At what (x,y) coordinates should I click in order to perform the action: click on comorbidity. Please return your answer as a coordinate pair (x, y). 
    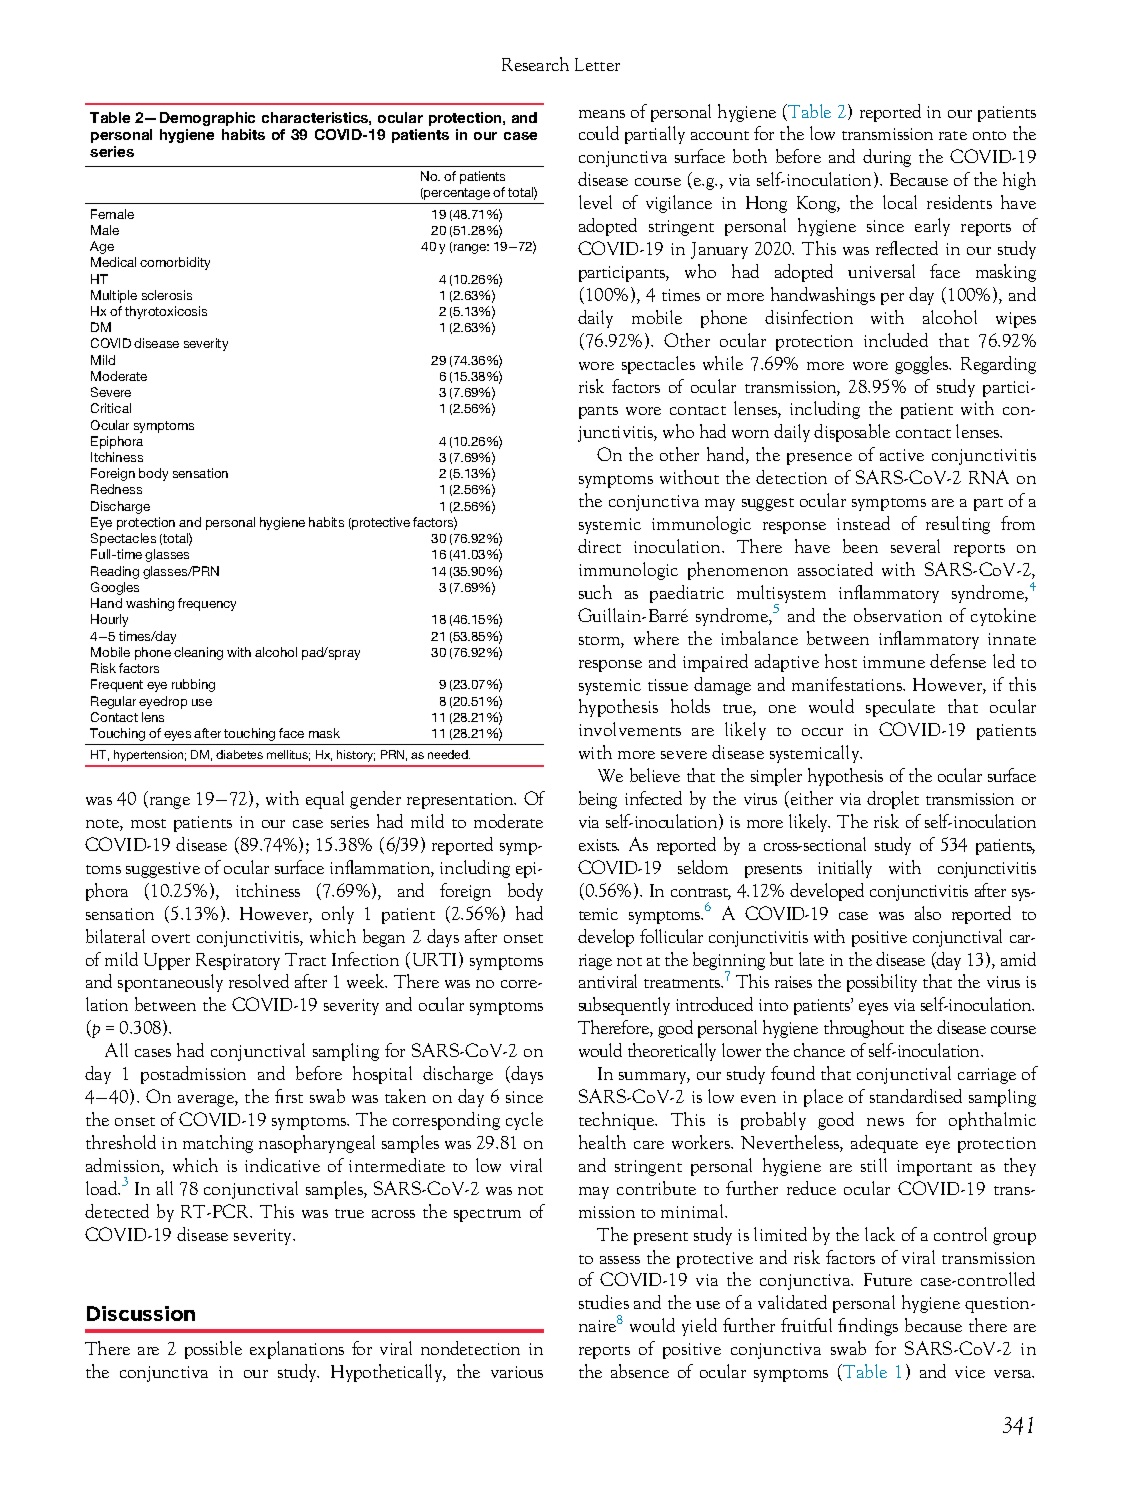
    Looking at the image, I should click on (175, 263).
